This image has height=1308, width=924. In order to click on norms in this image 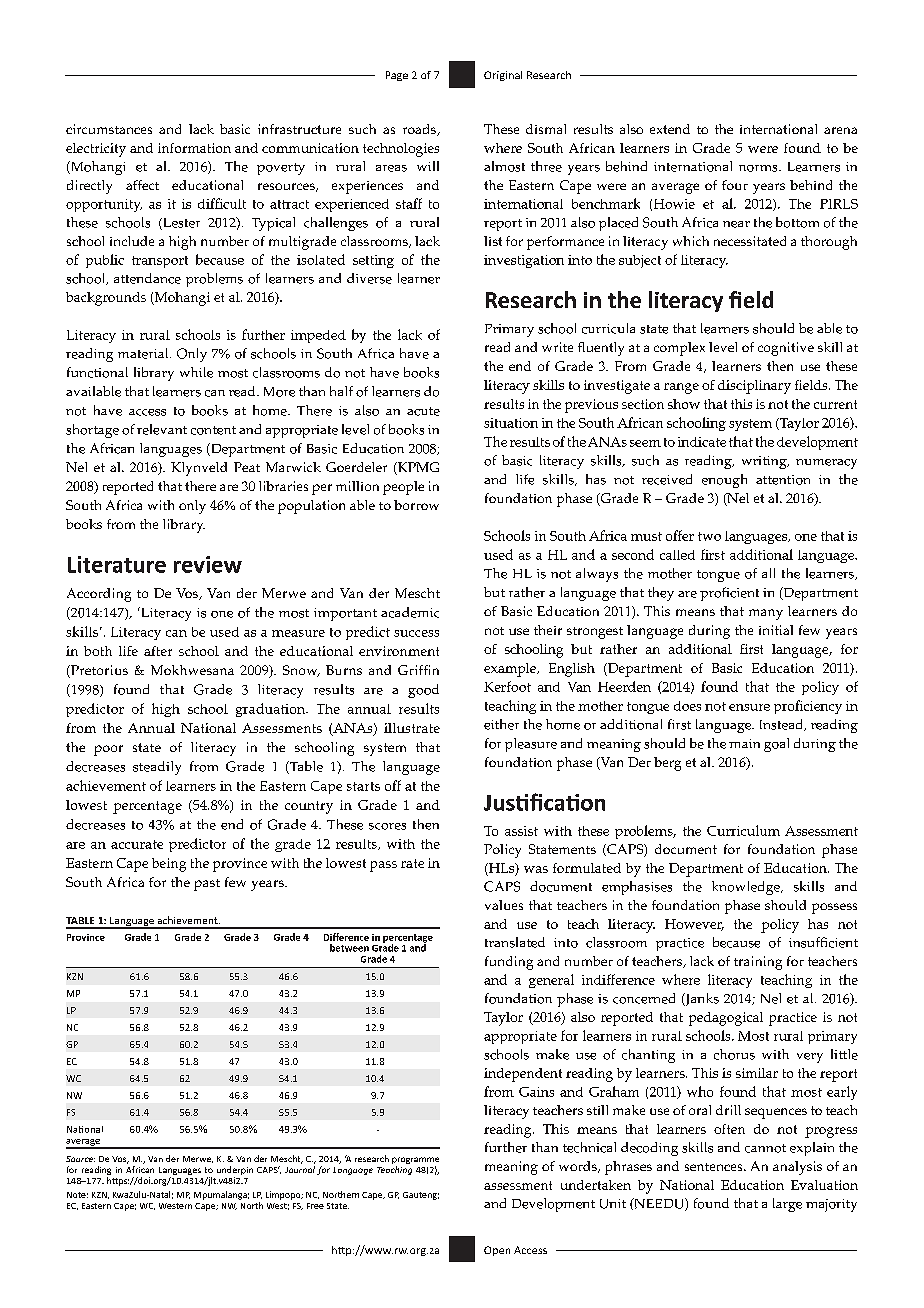, I will do `click(759, 168)`.
